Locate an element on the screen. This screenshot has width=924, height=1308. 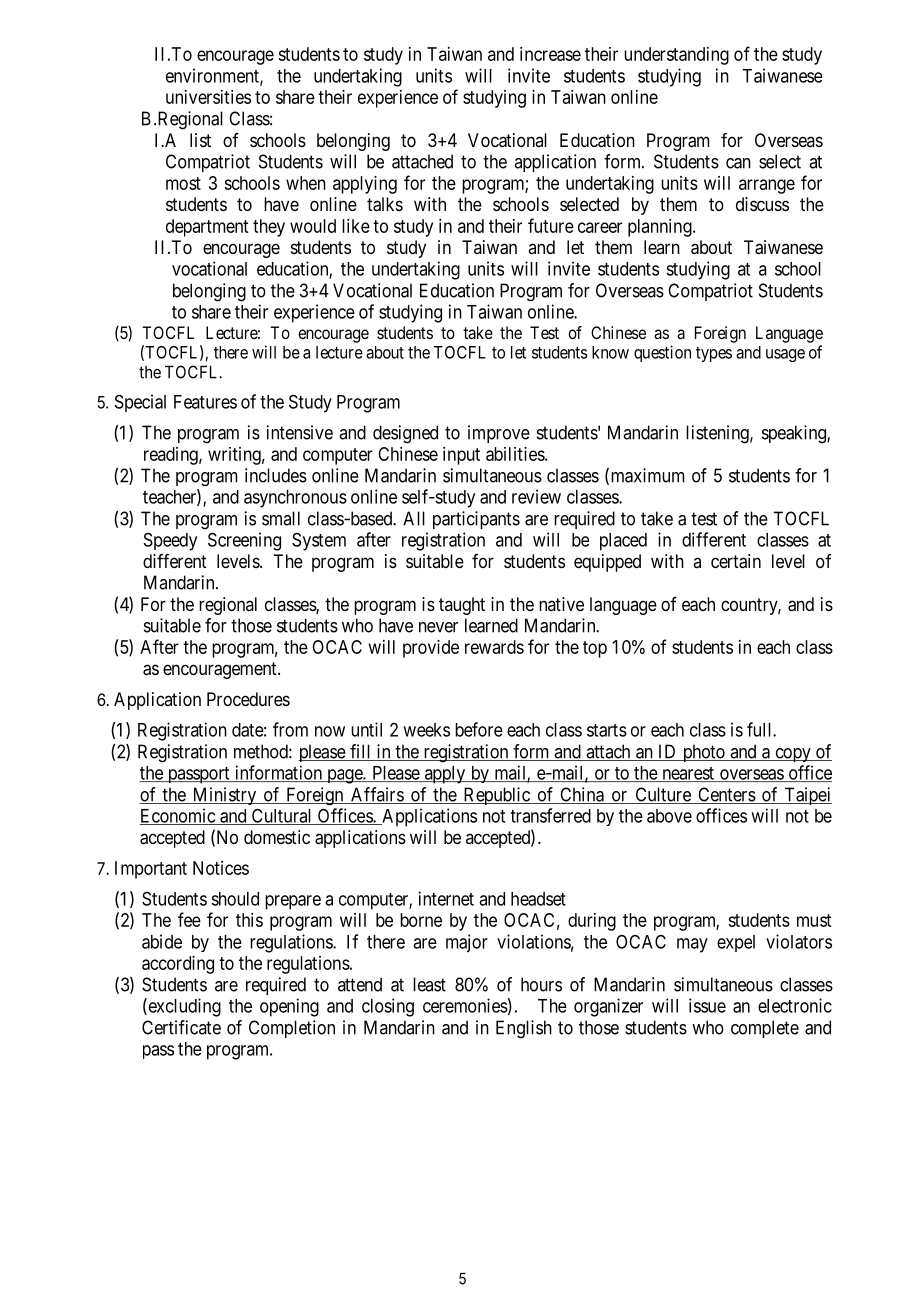
Republic is located at coordinates (496, 796).
